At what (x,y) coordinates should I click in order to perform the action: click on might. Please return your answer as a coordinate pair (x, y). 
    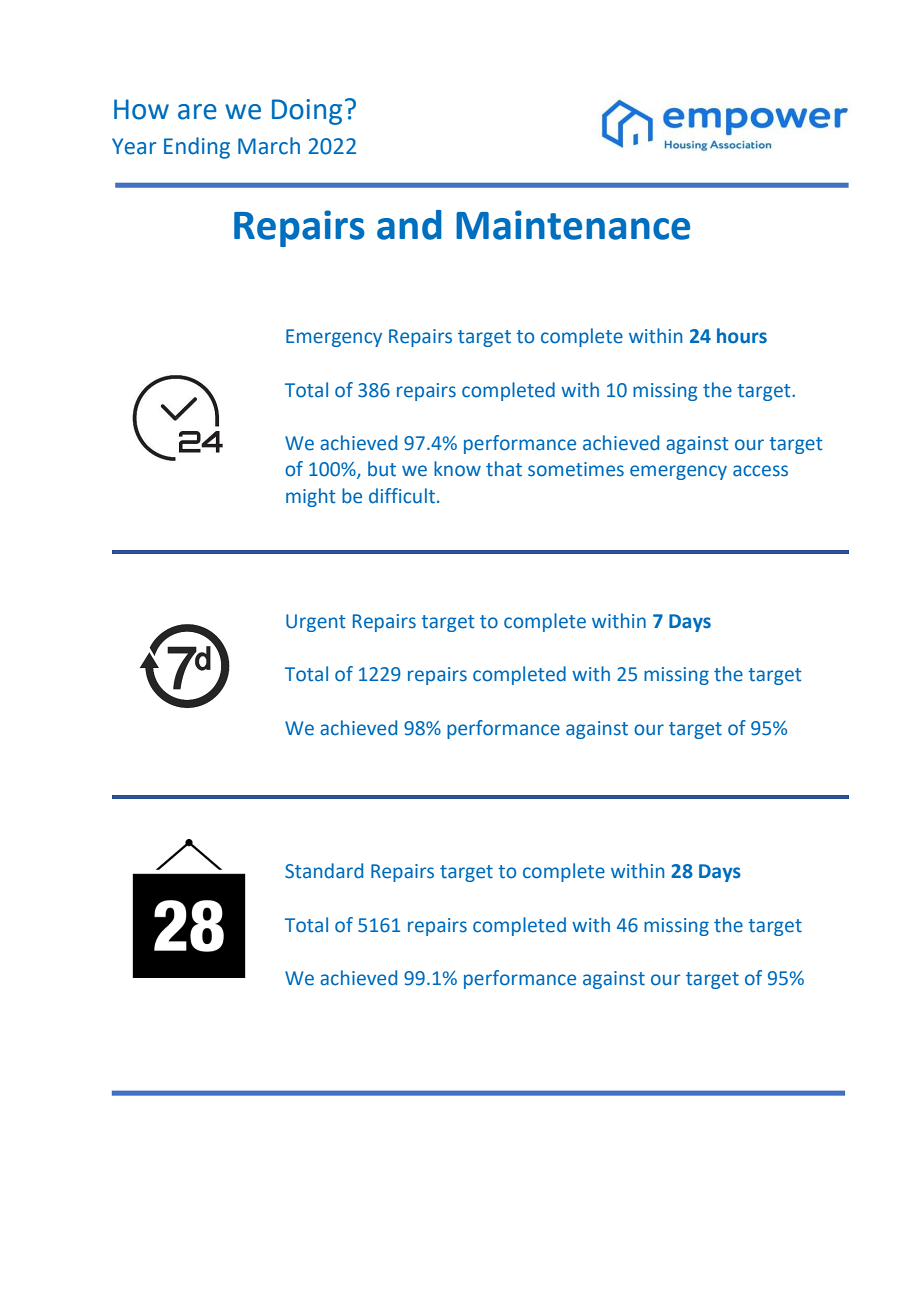
    Looking at the image, I should click on (311, 497).
